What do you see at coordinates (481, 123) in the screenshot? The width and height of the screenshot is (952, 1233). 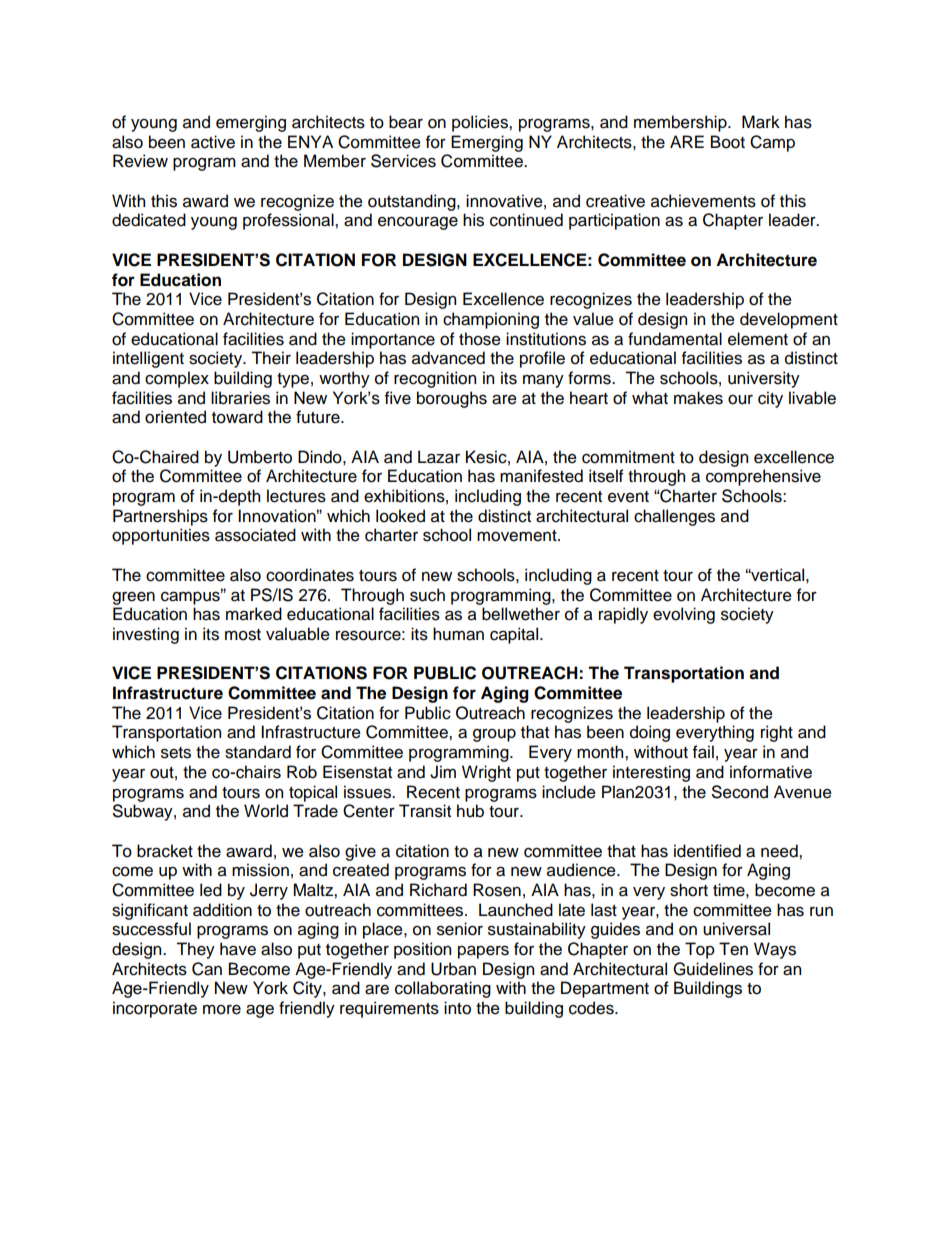 I see `policies` at bounding box center [481, 123].
